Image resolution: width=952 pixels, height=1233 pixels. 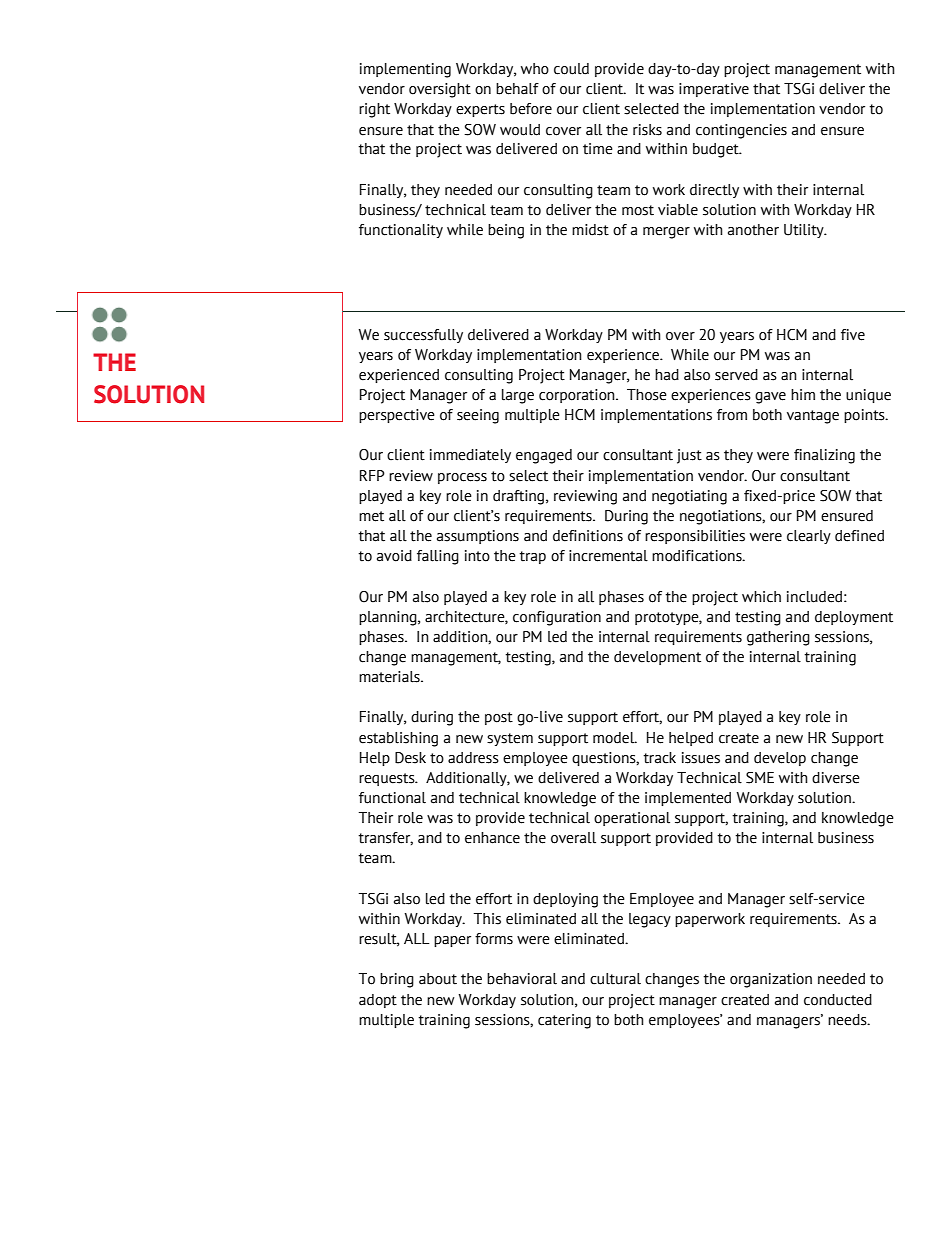 What do you see at coordinates (741, 131) in the screenshot?
I see `contingencies` at bounding box center [741, 131].
